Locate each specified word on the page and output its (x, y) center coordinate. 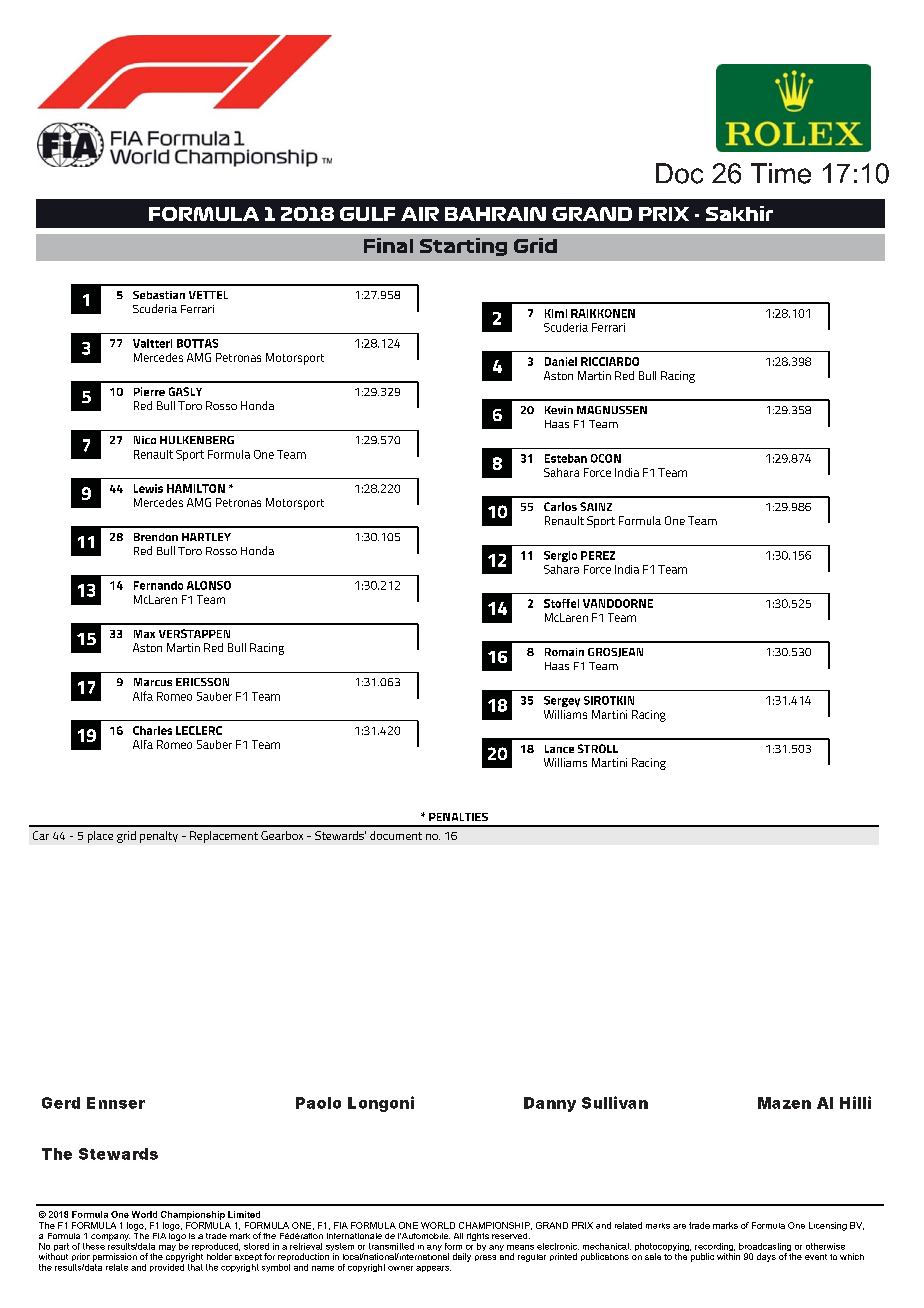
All (458, 1236)
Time (781, 173)
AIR (420, 214)
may (167, 1248)
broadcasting (766, 1248)
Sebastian (159, 295)
